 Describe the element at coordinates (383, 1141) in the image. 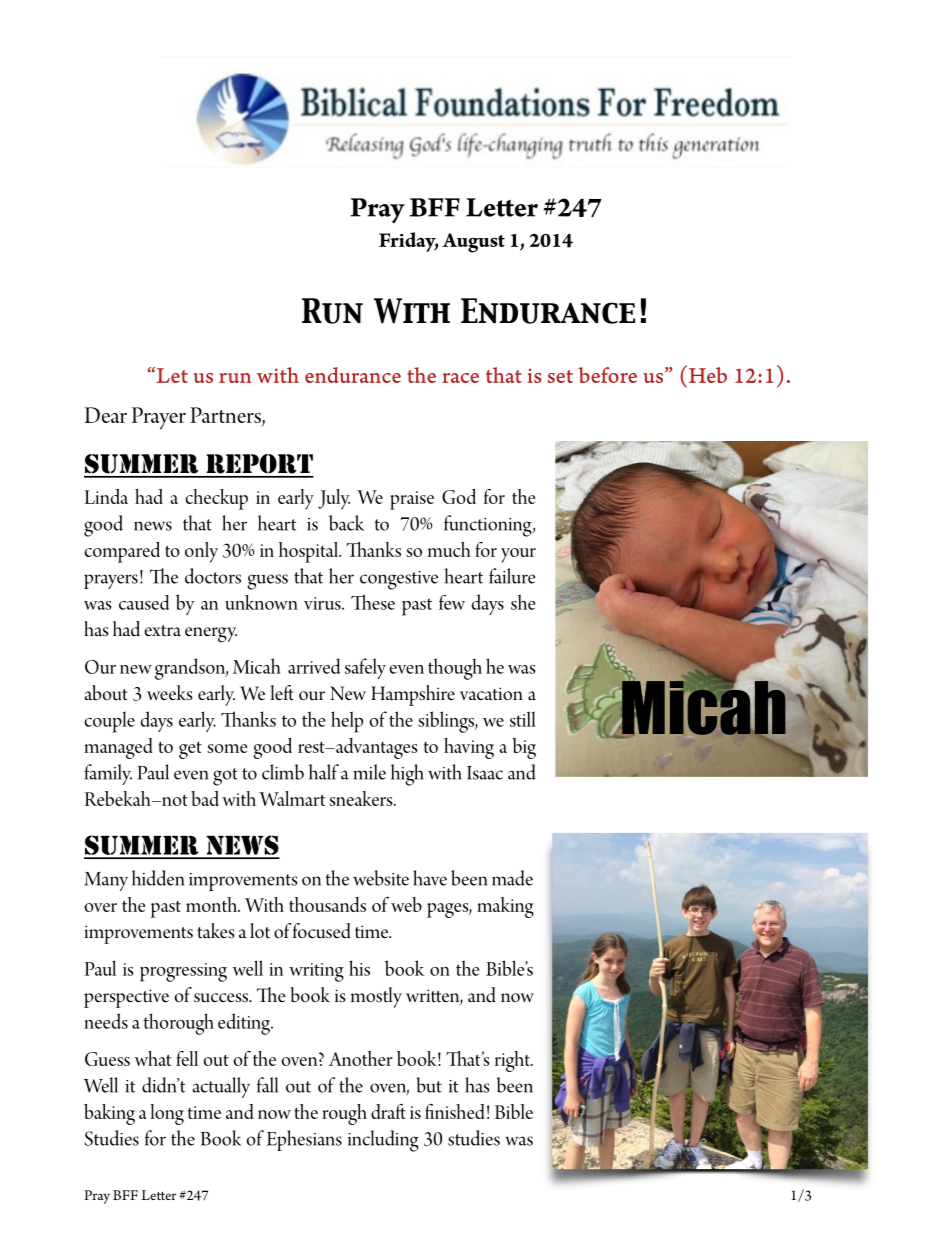

I see `including` at that location.
